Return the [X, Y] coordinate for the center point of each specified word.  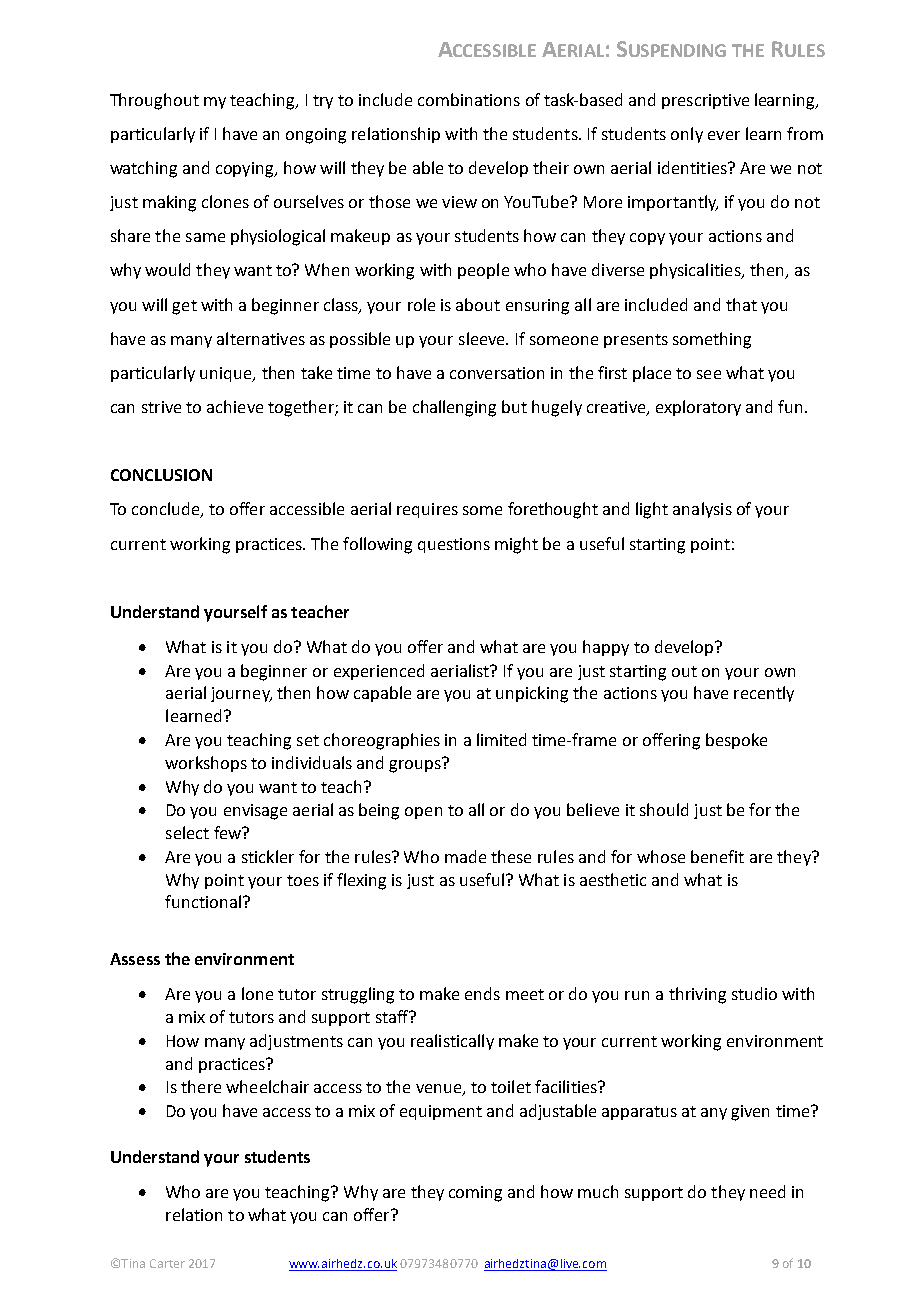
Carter [167, 1263]
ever [724, 135]
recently [764, 694]
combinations [469, 99]
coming [475, 1194]
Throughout [154, 101]
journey [241, 694]
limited [501, 739]
